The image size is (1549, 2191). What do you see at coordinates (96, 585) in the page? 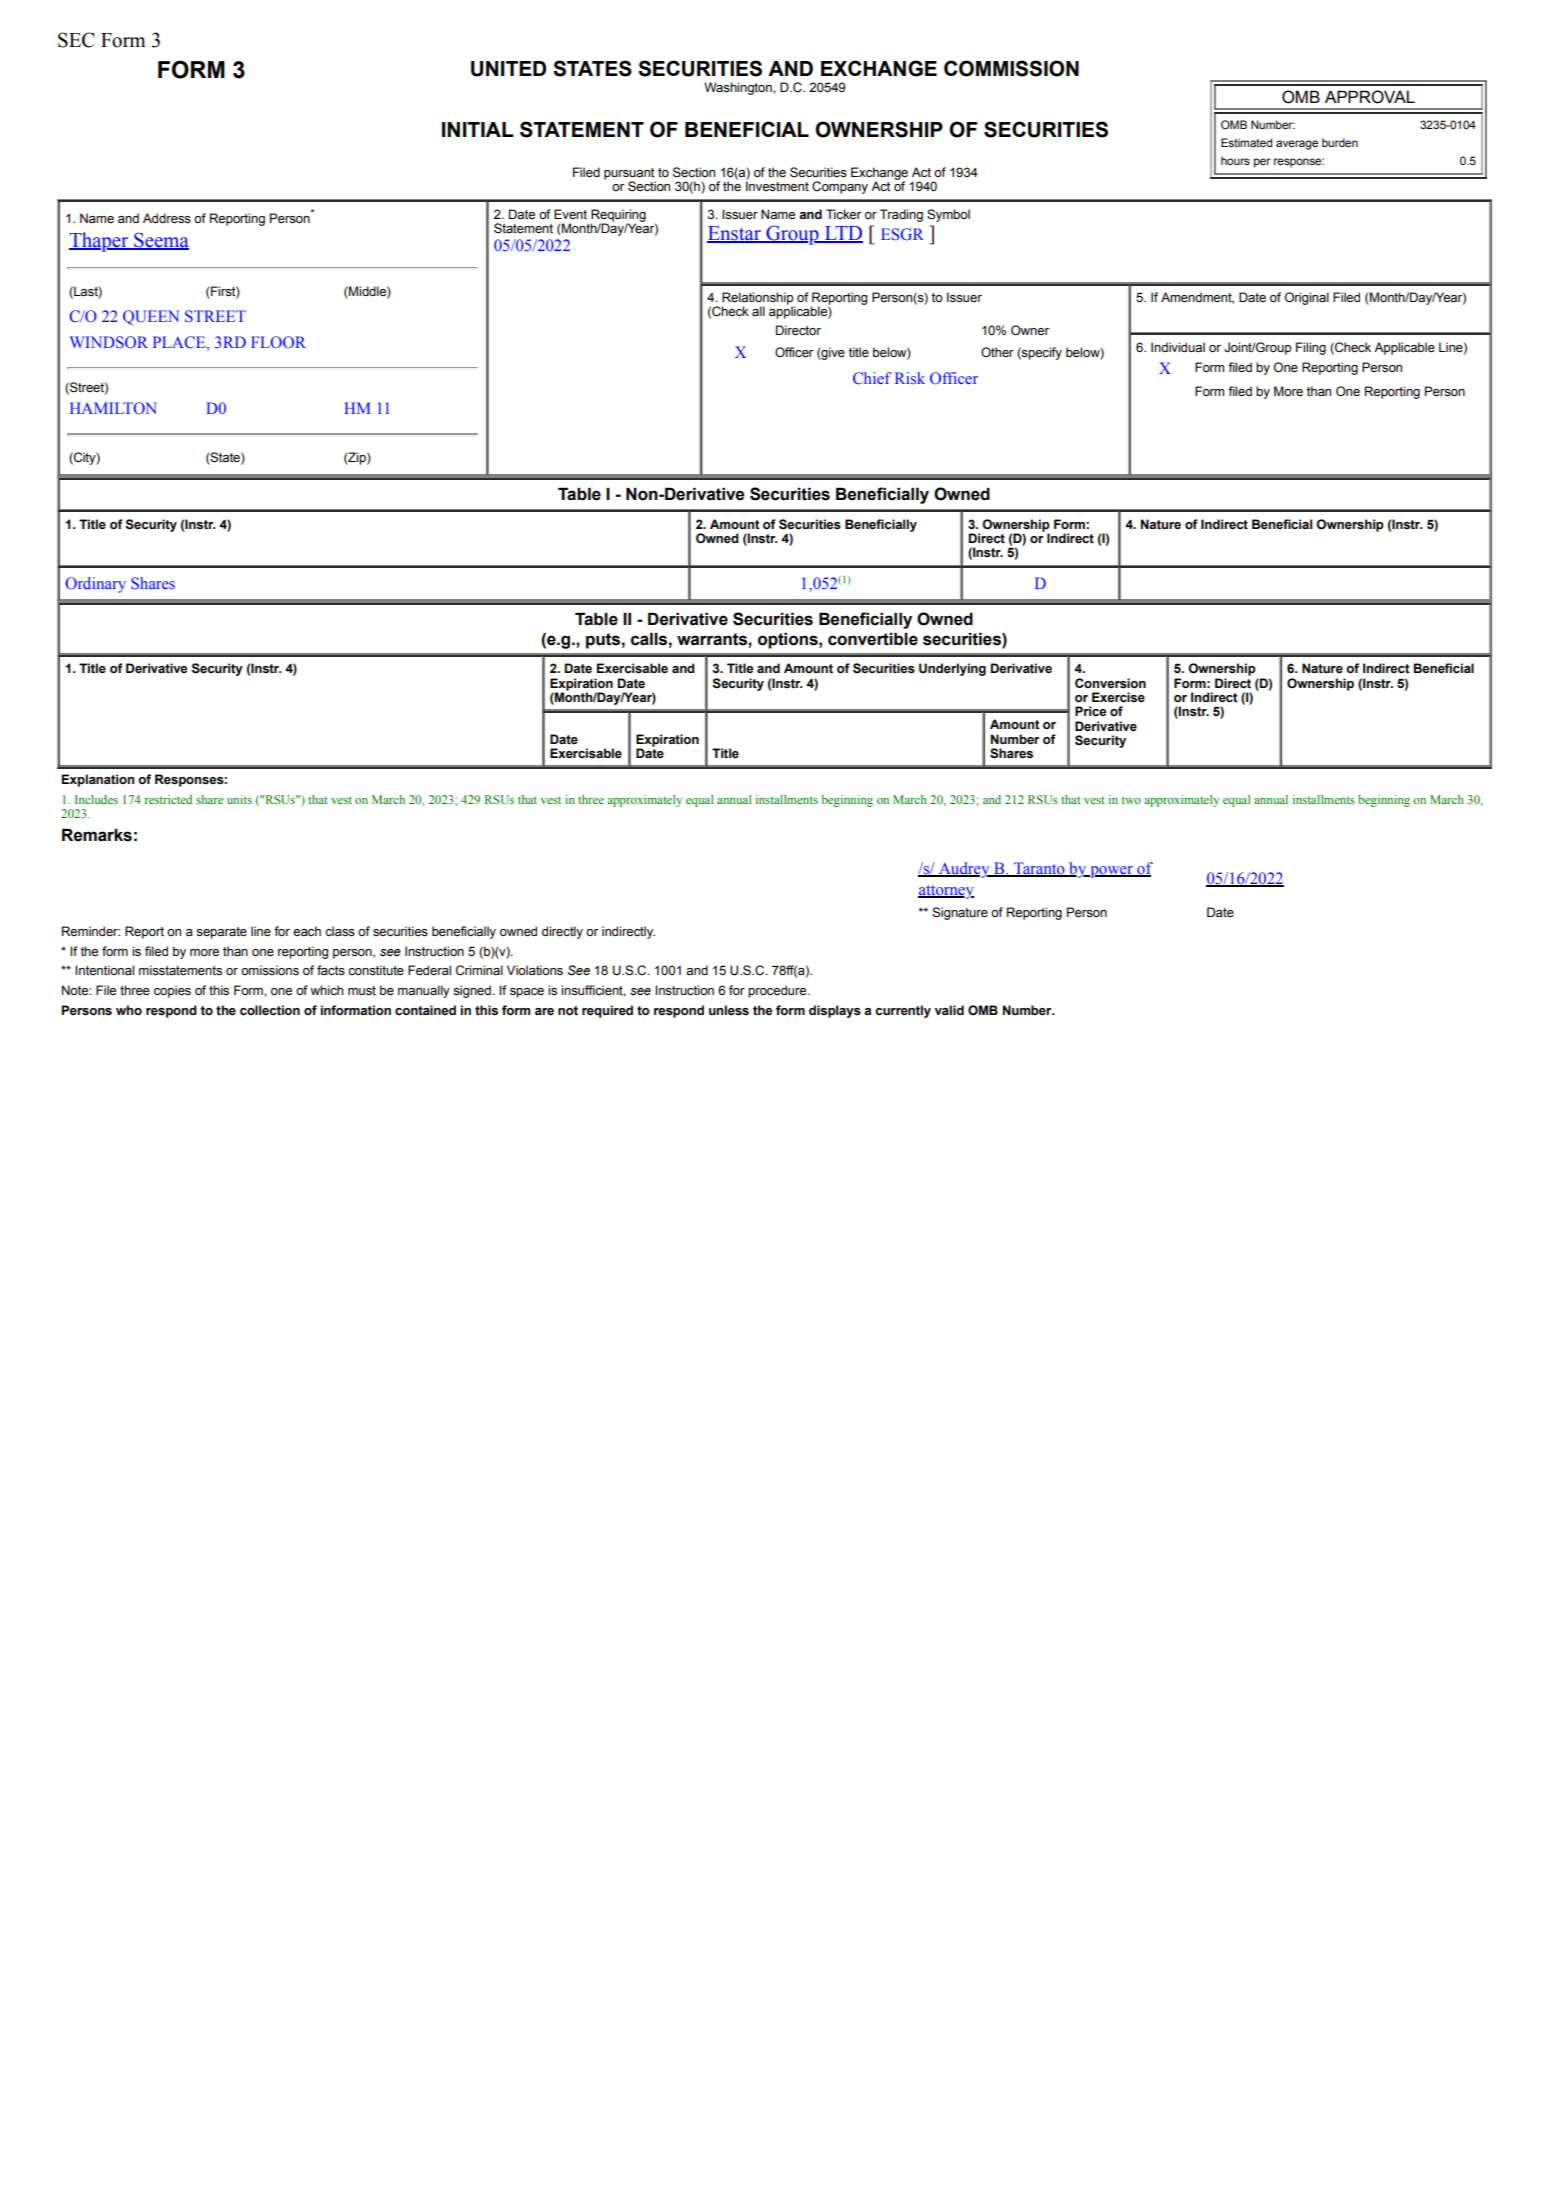
I see `Ordinary` at bounding box center [96, 585].
